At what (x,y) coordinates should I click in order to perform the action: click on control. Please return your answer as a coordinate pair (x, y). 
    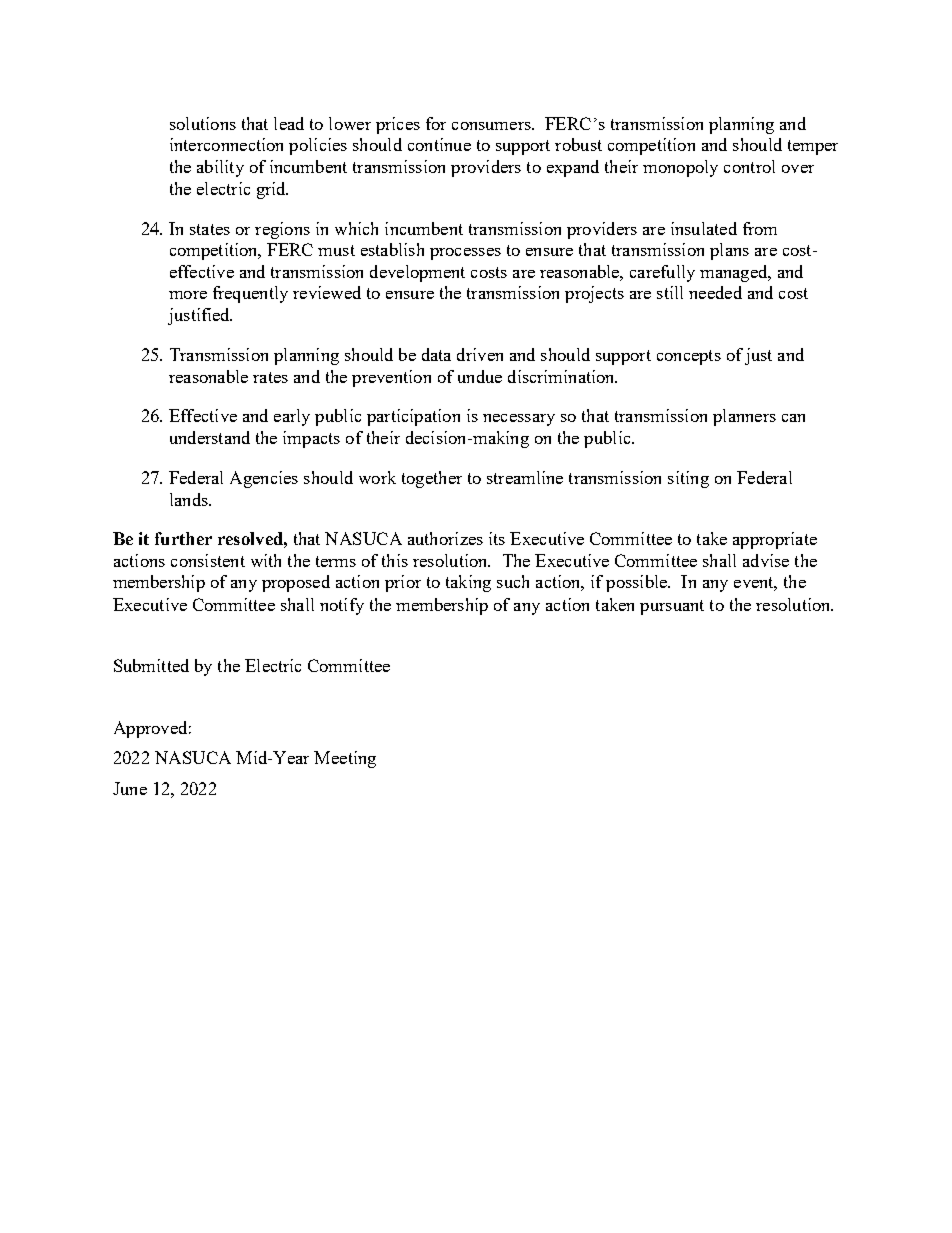
    Looking at the image, I should click on (749, 166).
